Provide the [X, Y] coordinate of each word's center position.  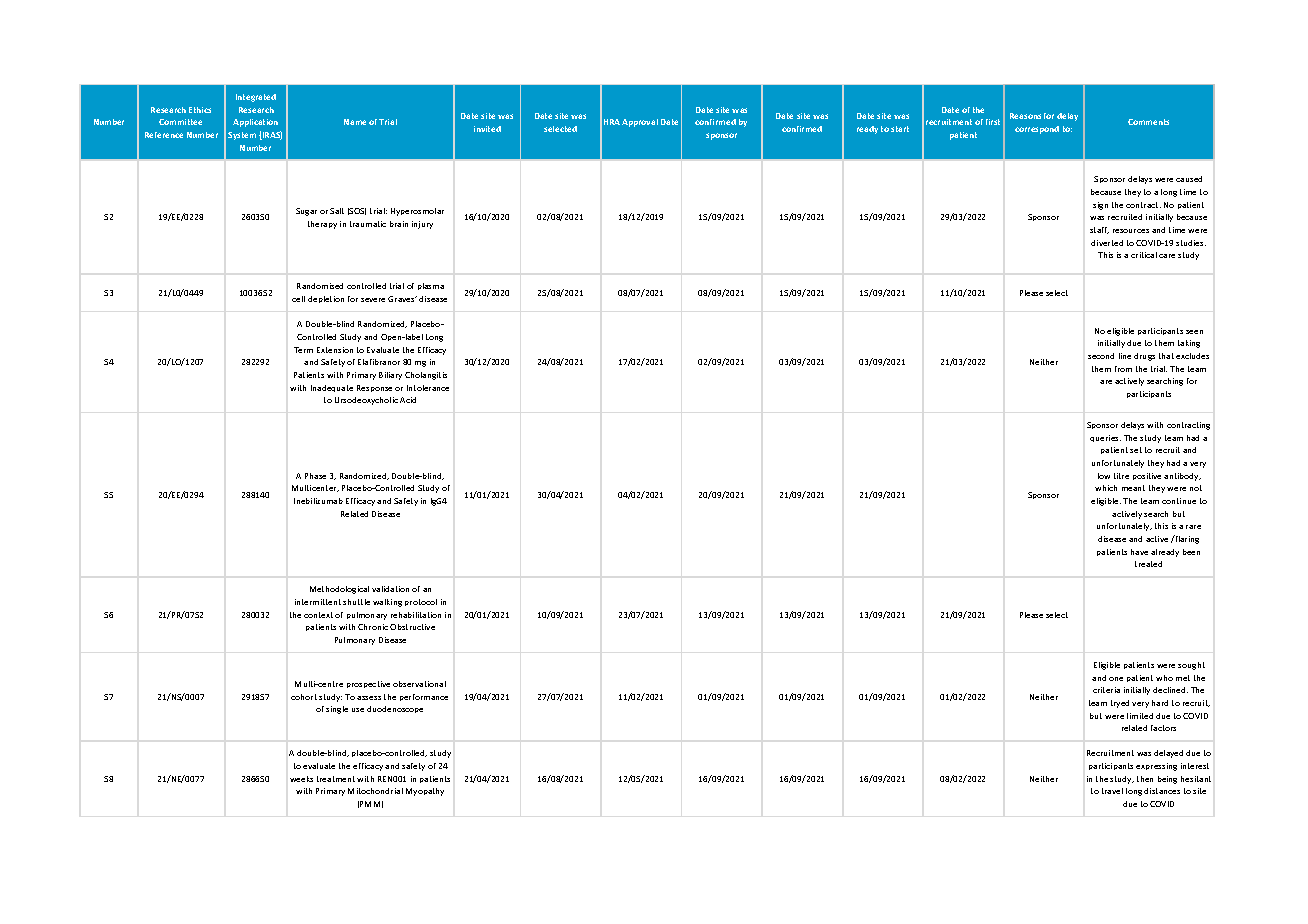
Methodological [339, 590]
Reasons [1025, 116]
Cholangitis [426, 376]
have [1139, 552]
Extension [335, 350]
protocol [421, 602]
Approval [640, 123]
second [1101, 356]
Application [255, 123]
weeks [301, 779]
